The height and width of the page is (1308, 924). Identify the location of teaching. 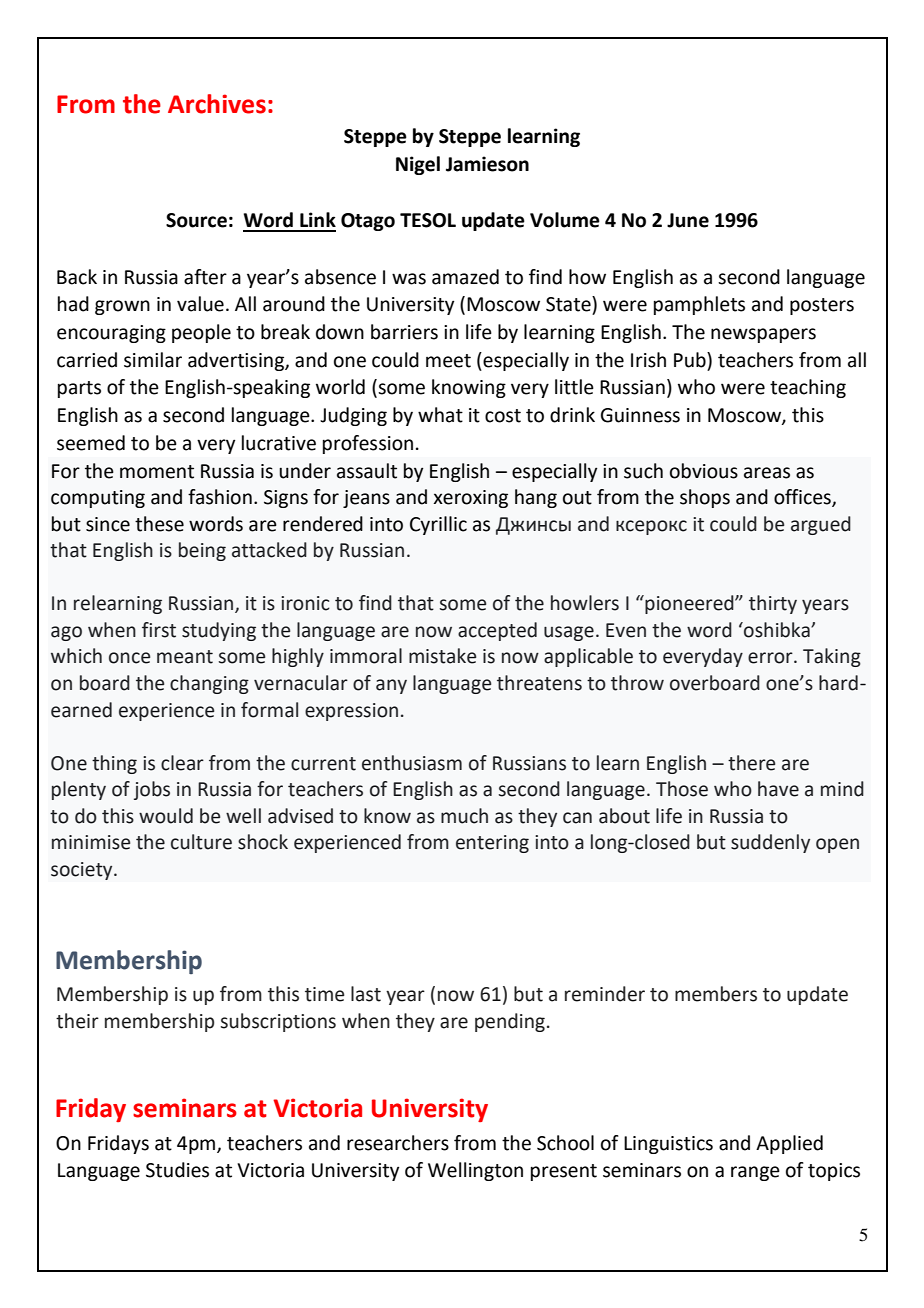
(808, 388).
